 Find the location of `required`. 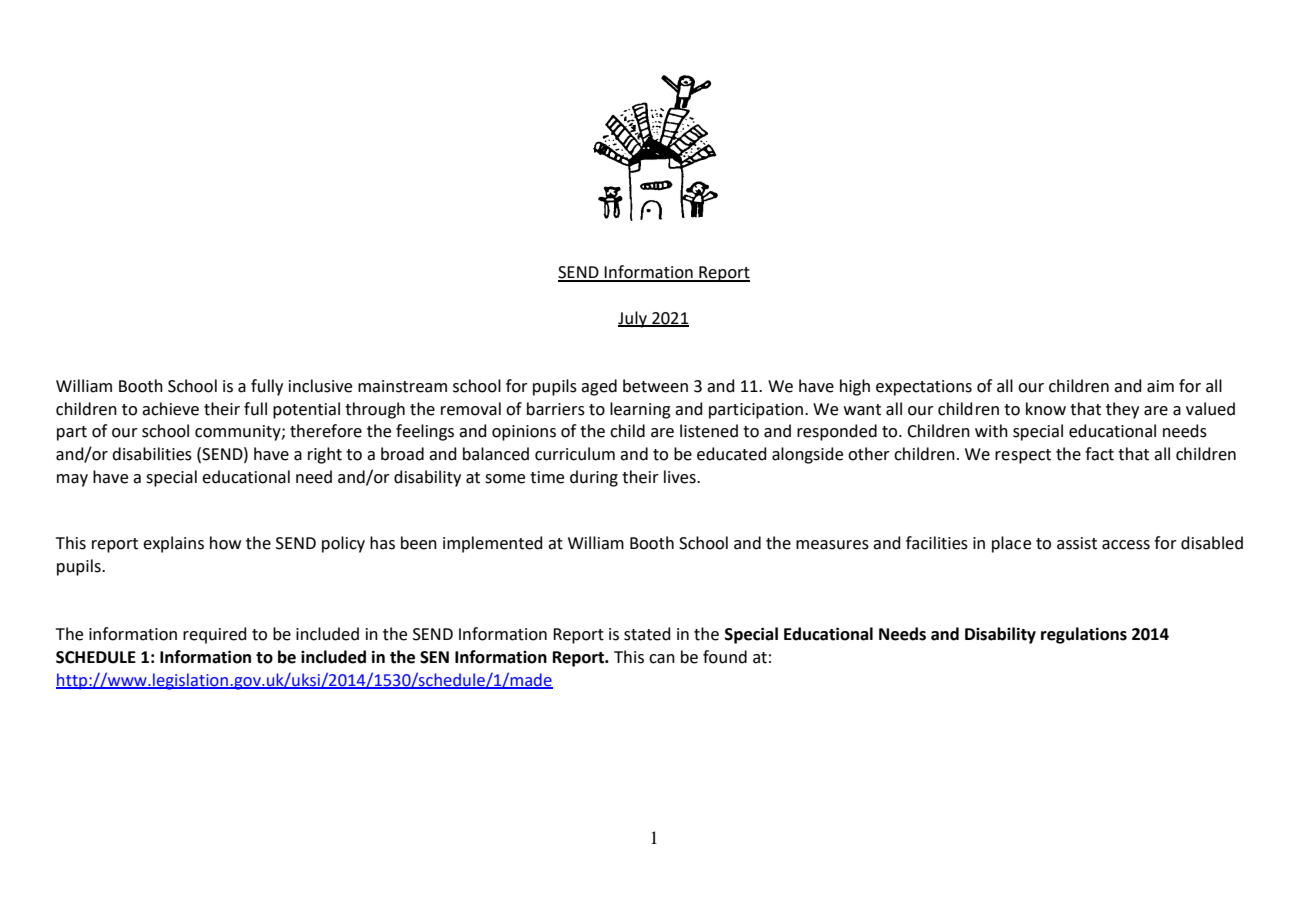

required is located at coordinates (215, 635).
